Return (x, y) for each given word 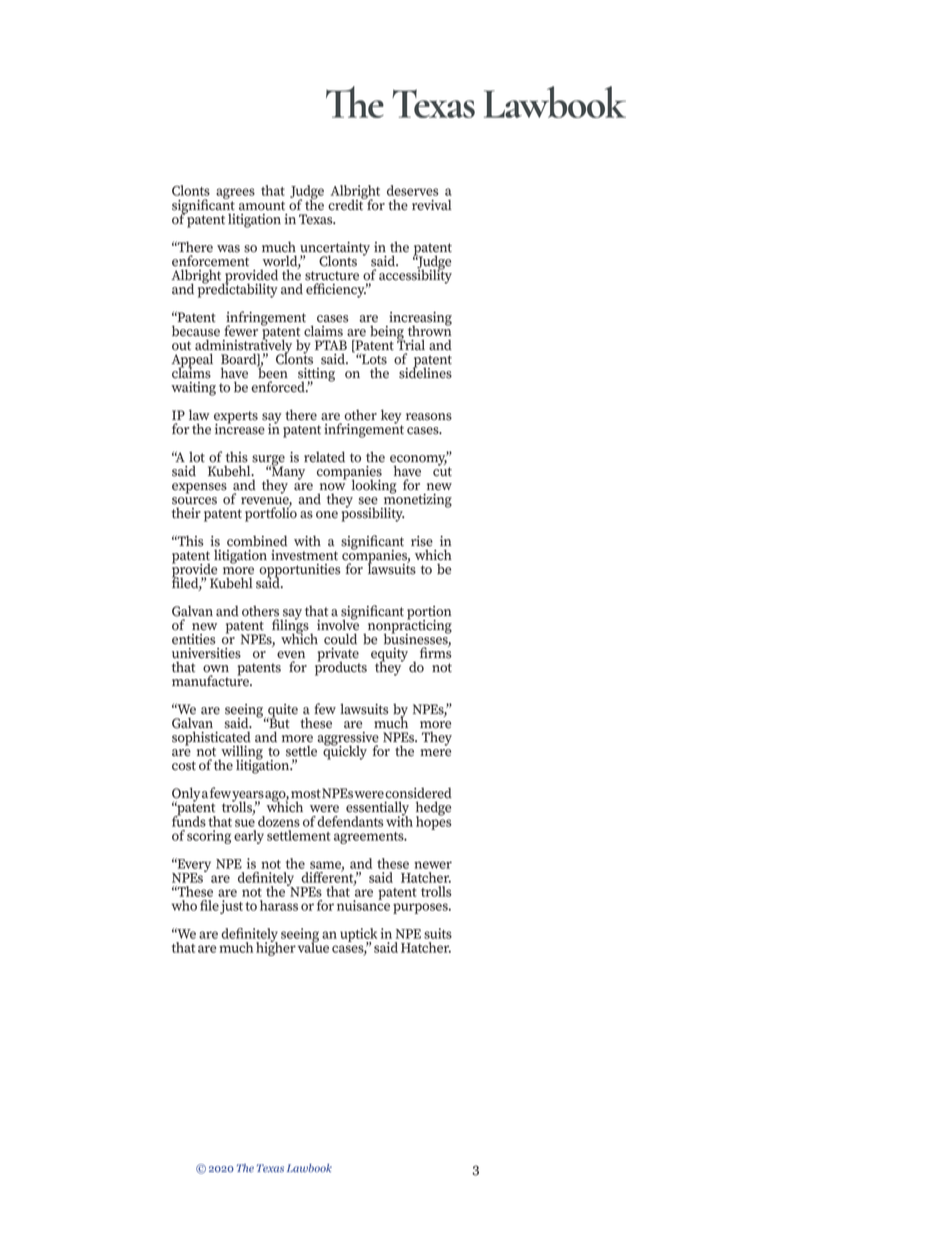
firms (436, 652)
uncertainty (335, 250)
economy (419, 460)
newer (433, 865)
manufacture (211, 680)
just (231, 907)
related (324, 457)
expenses (199, 488)
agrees (235, 195)
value (313, 946)
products (341, 667)
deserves (413, 190)
